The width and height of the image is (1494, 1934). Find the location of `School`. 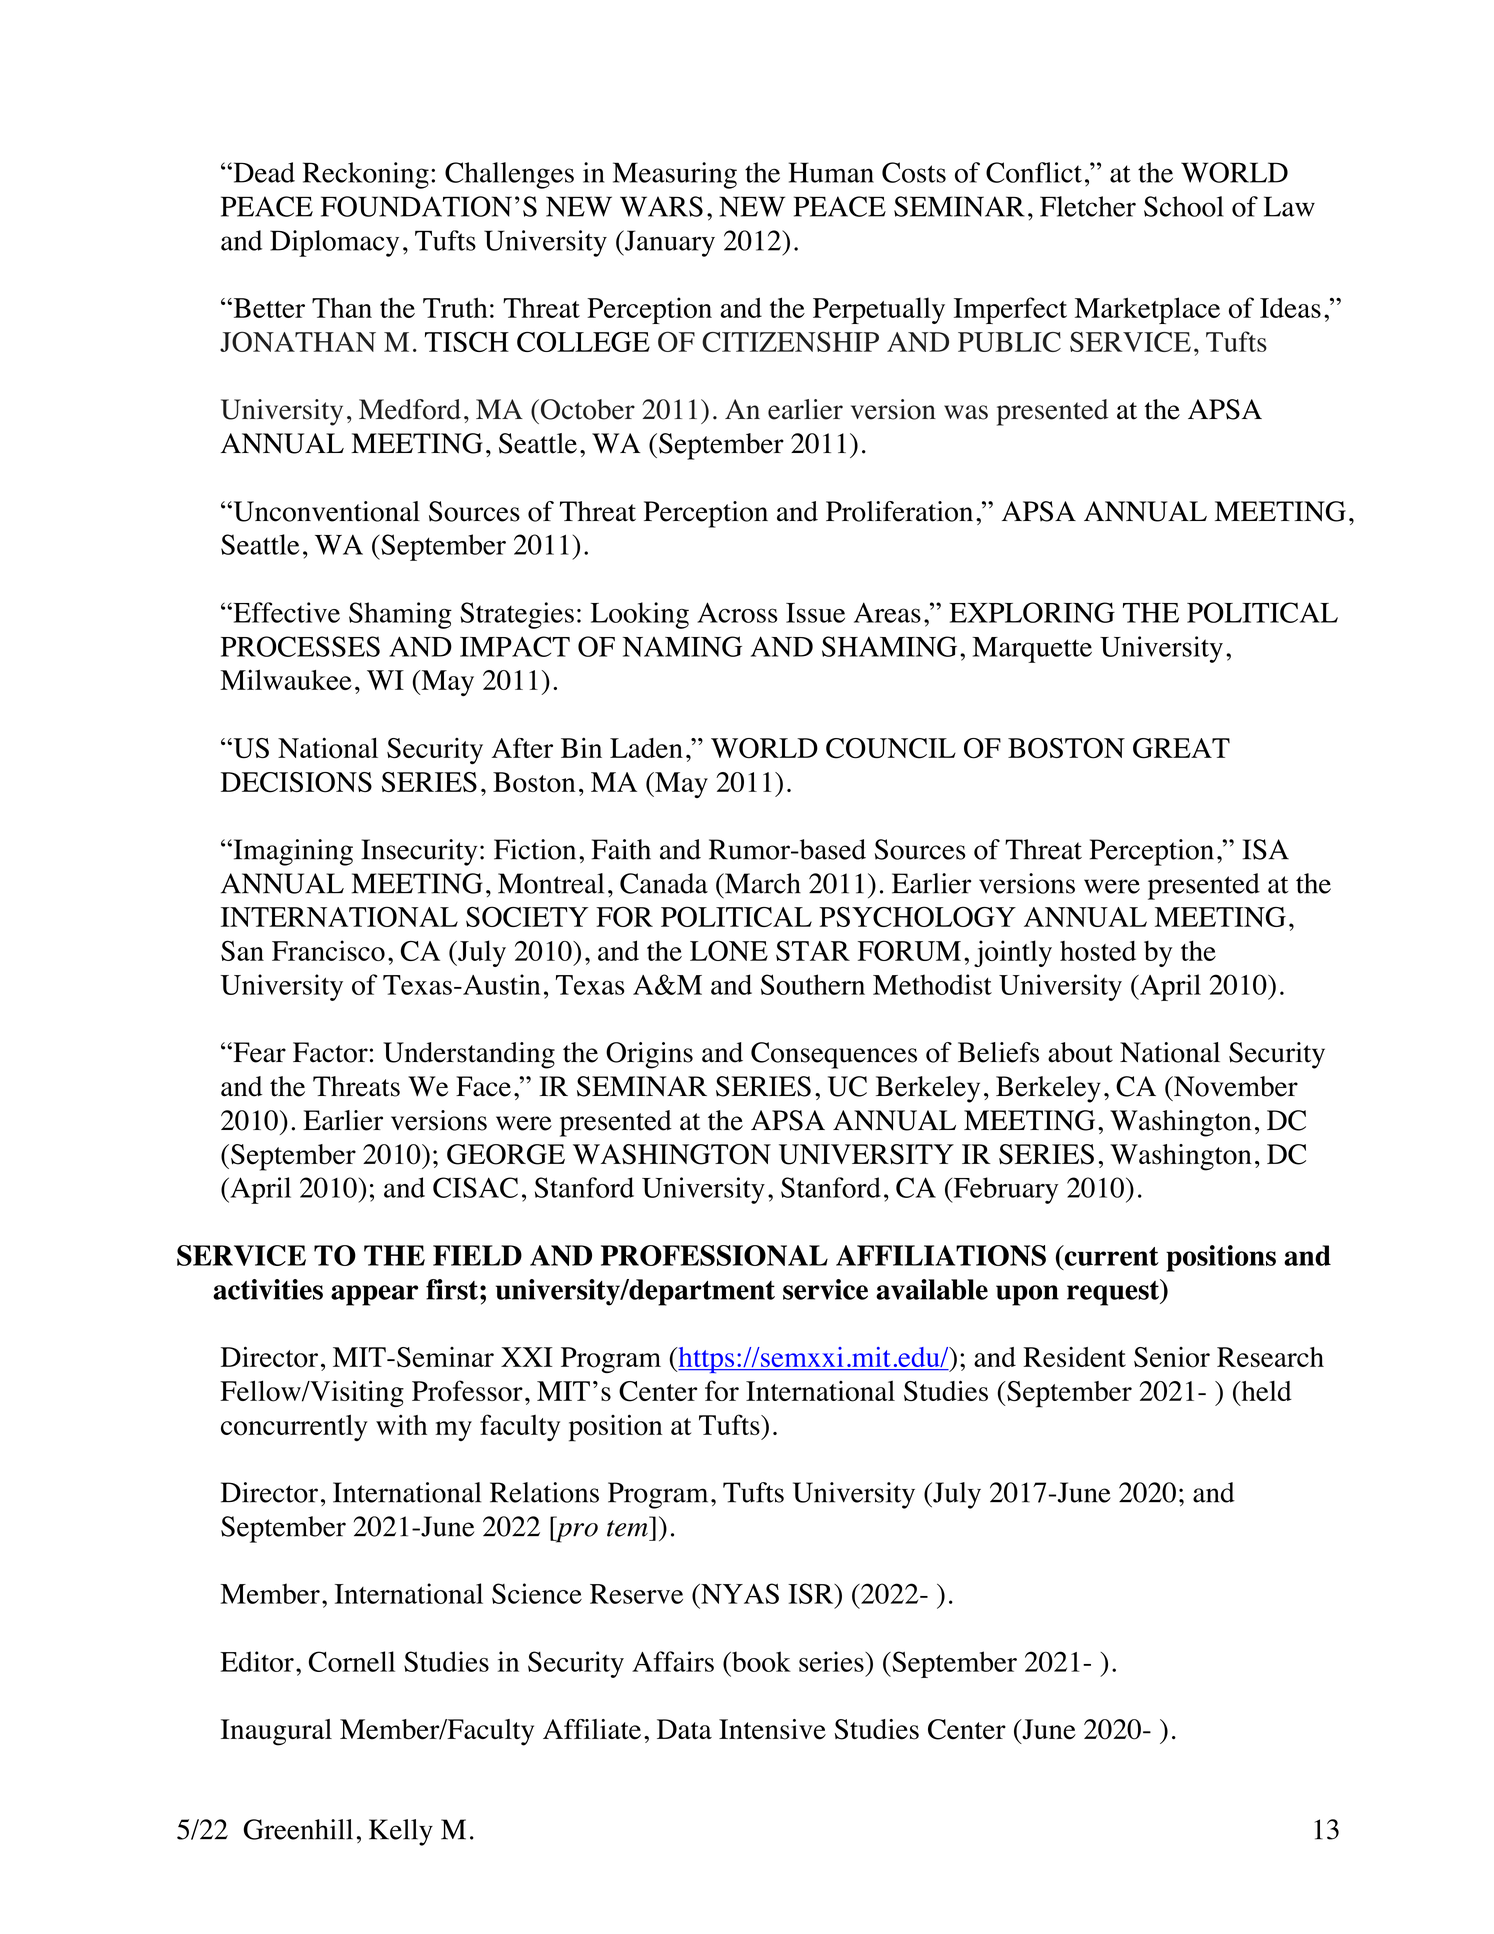

School is located at coordinates (1184, 206).
